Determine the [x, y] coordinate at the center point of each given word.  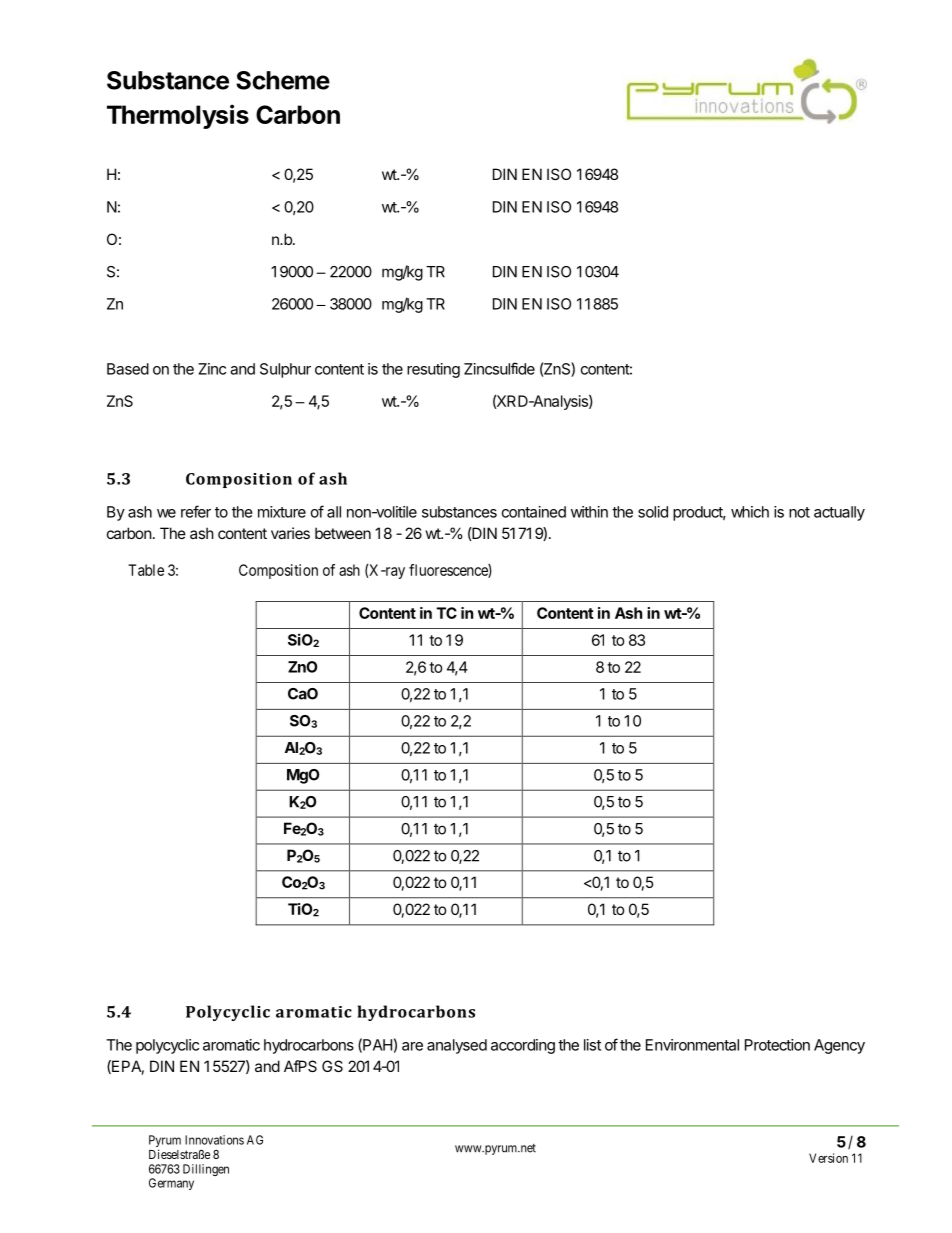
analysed [457, 1046]
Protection [777, 1045]
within [589, 512]
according [523, 1046]
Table [146, 570]
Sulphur [285, 370]
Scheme [283, 80]
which [750, 512]
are [412, 1046]
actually [839, 513]
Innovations [214, 1140]
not [799, 512]
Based [128, 369]
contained [534, 512]
